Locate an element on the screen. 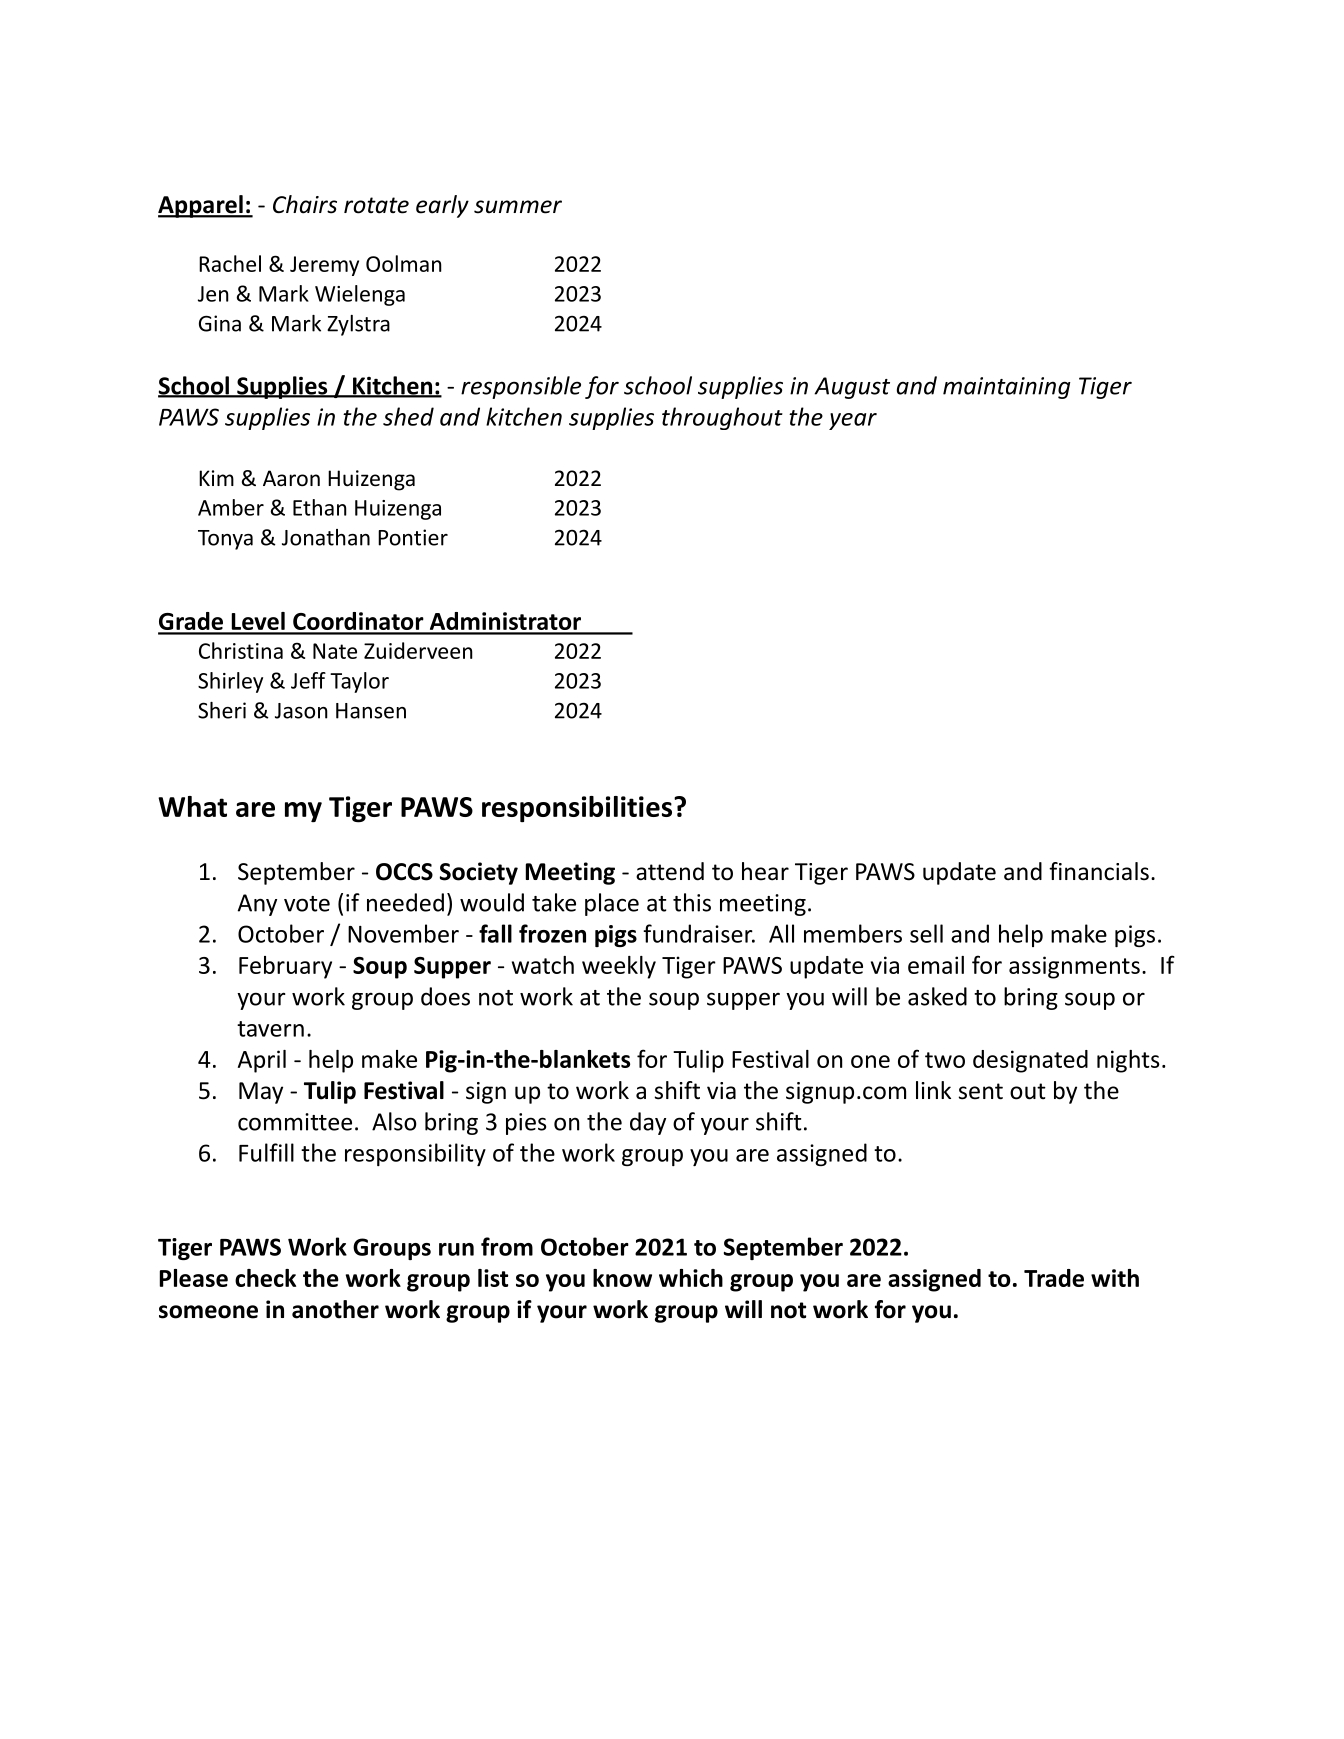  Jason is located at coordinates (301, 711).
